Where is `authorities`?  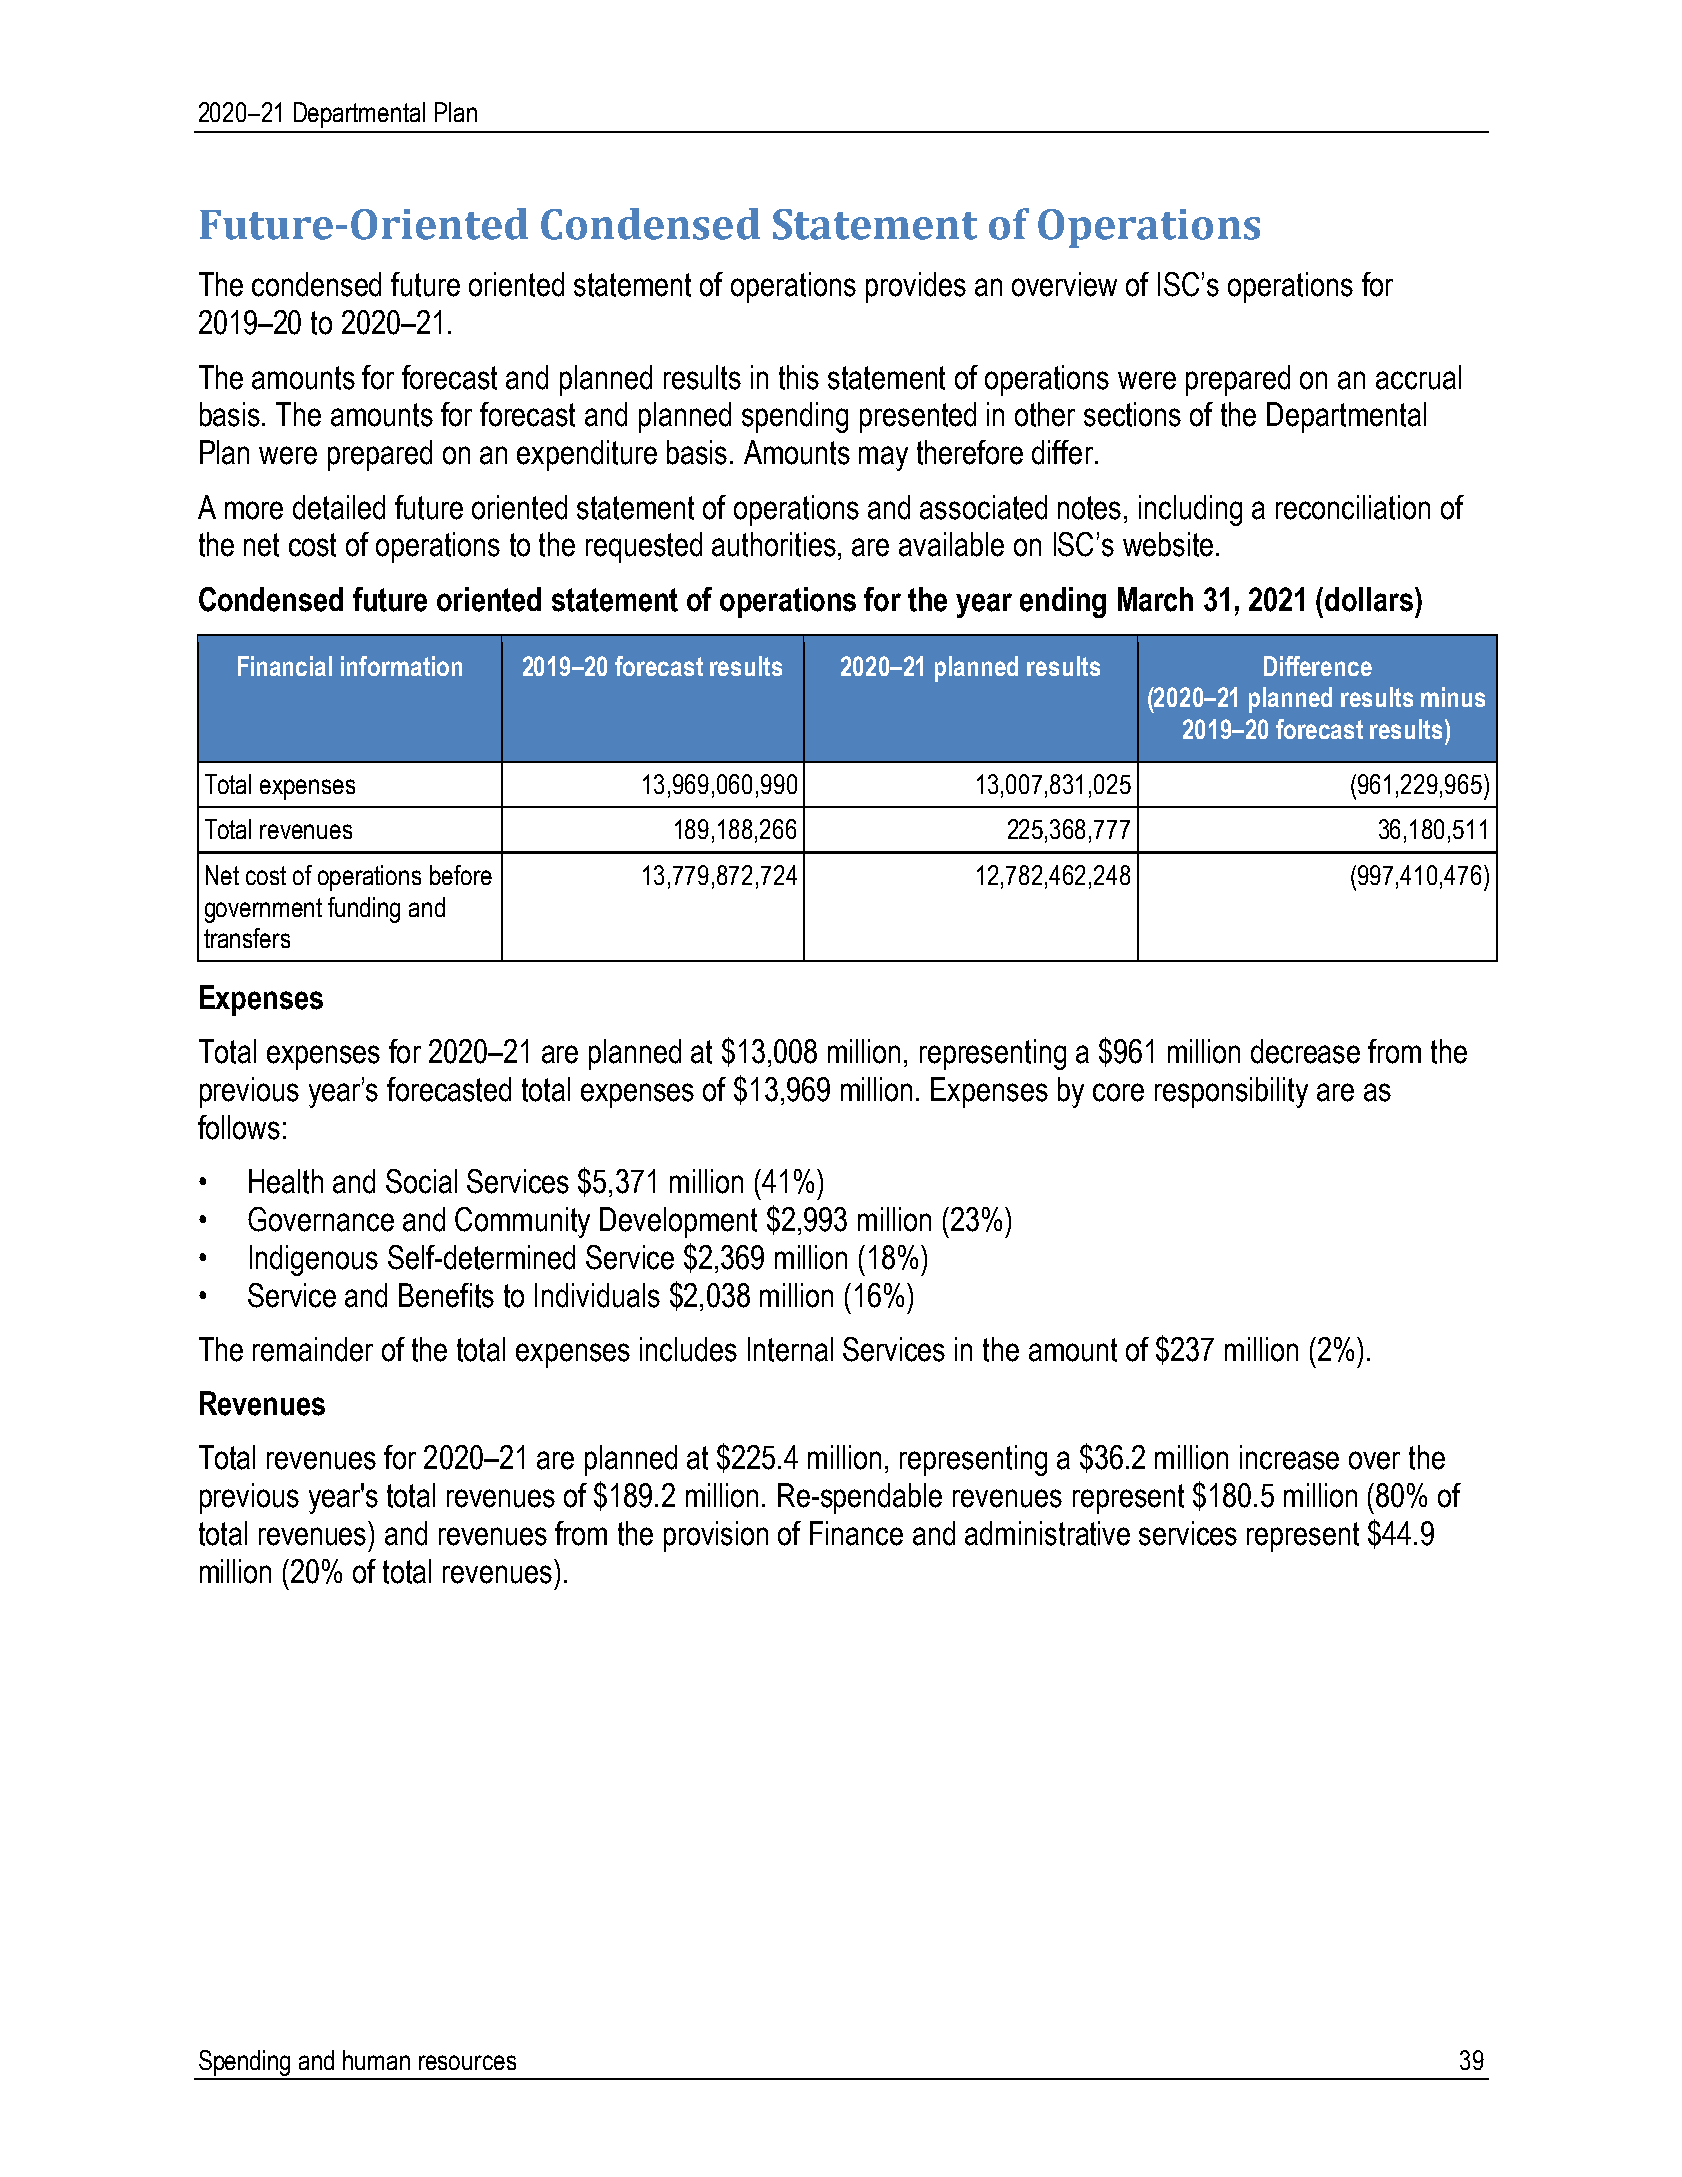
authorities is located at coordinates (775, 544).
